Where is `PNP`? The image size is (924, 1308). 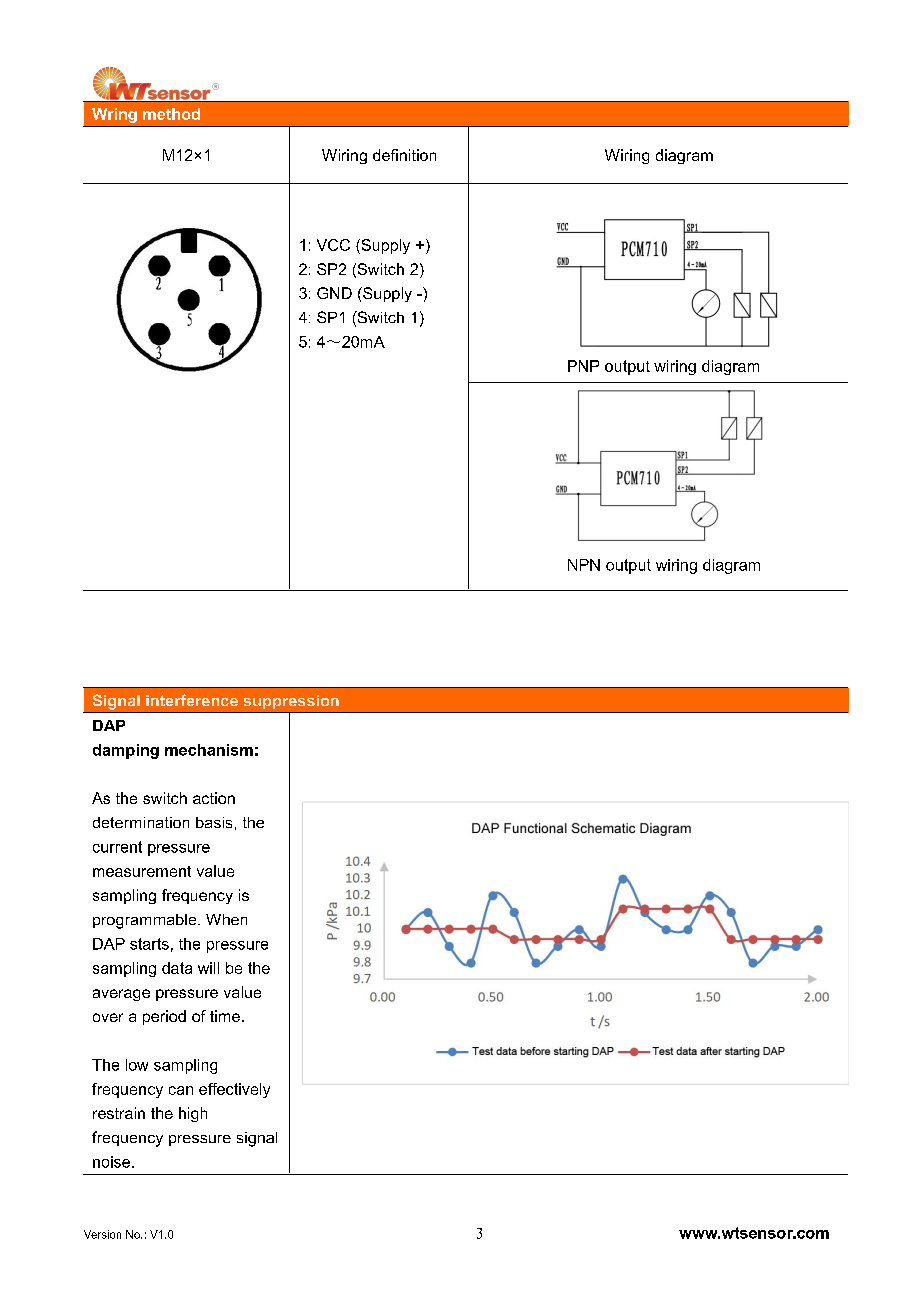
PNP is located at coordinates (583, 366).
